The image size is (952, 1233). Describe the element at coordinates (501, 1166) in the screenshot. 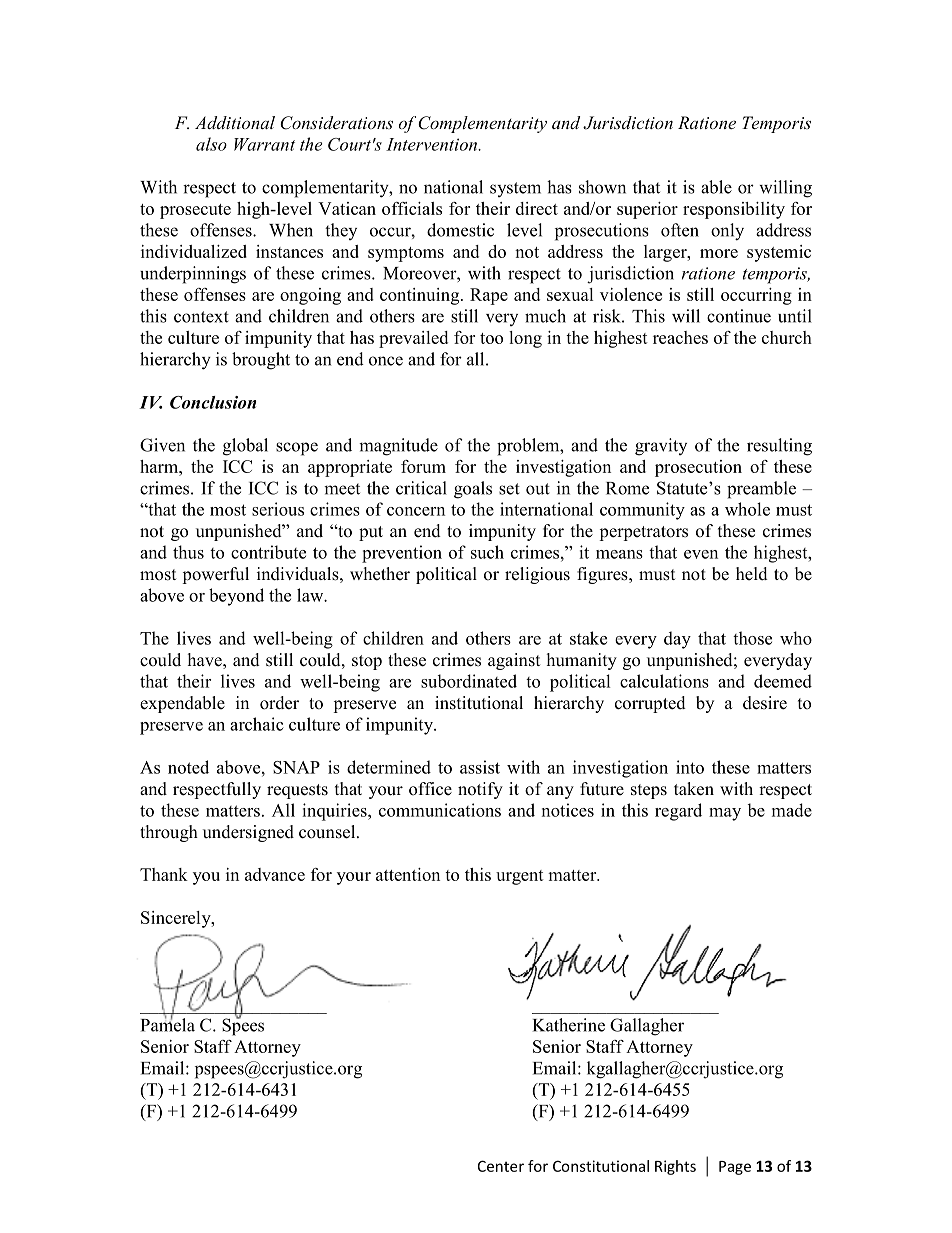

I see `Center` at that location.
